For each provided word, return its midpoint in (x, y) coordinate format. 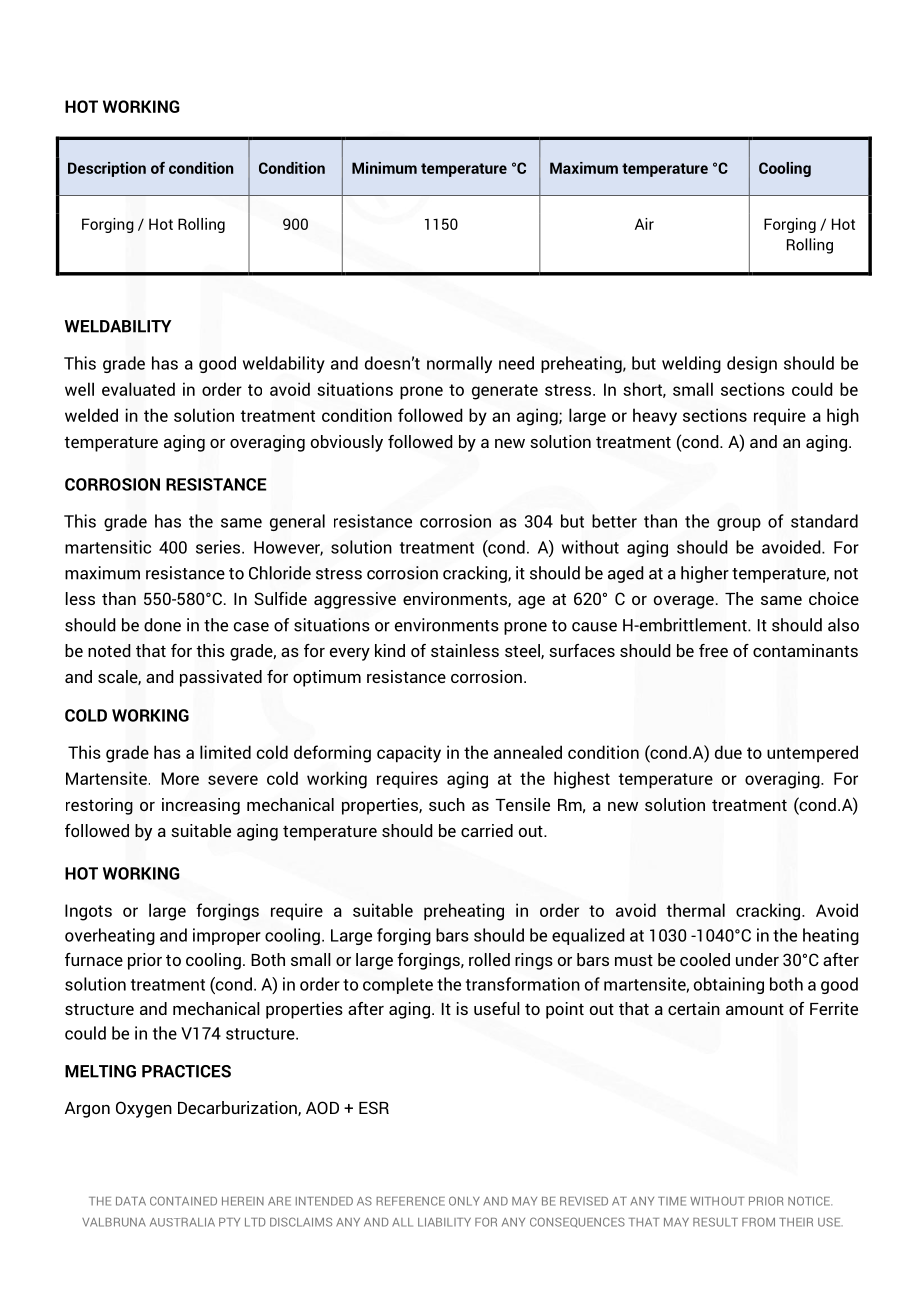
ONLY (464, 1201)
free (713, 650)
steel (523, 651)
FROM (758, 1222)
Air (644, 224)
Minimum (384, 168)
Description (107, 169)
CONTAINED (183, 1201)
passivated (221, 678)
